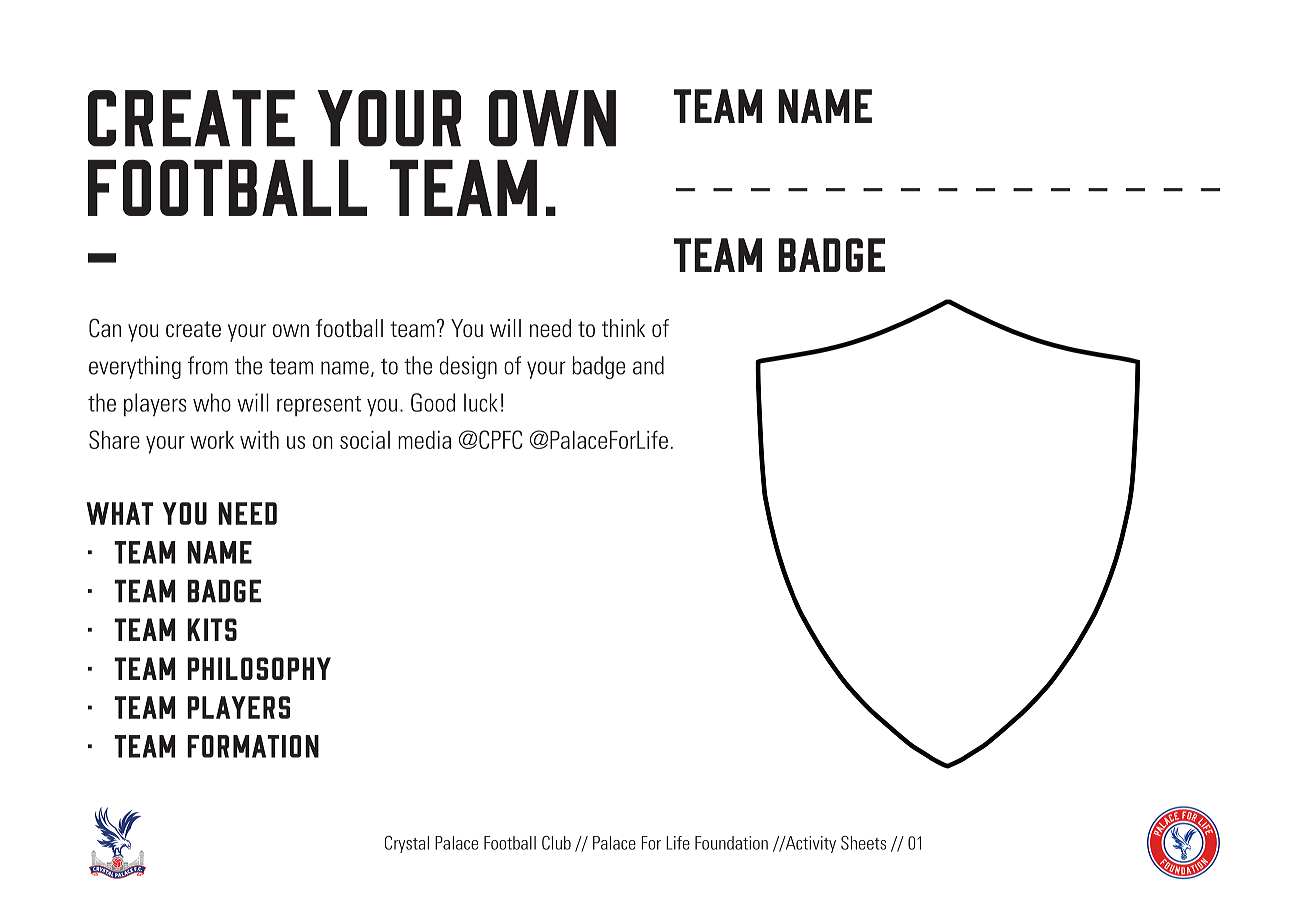 This screenshot has width=1308, height=924. What do you see at coordinates (556, 843) in the screenshot?
I see `Club` at bounding box center [556, 843].
